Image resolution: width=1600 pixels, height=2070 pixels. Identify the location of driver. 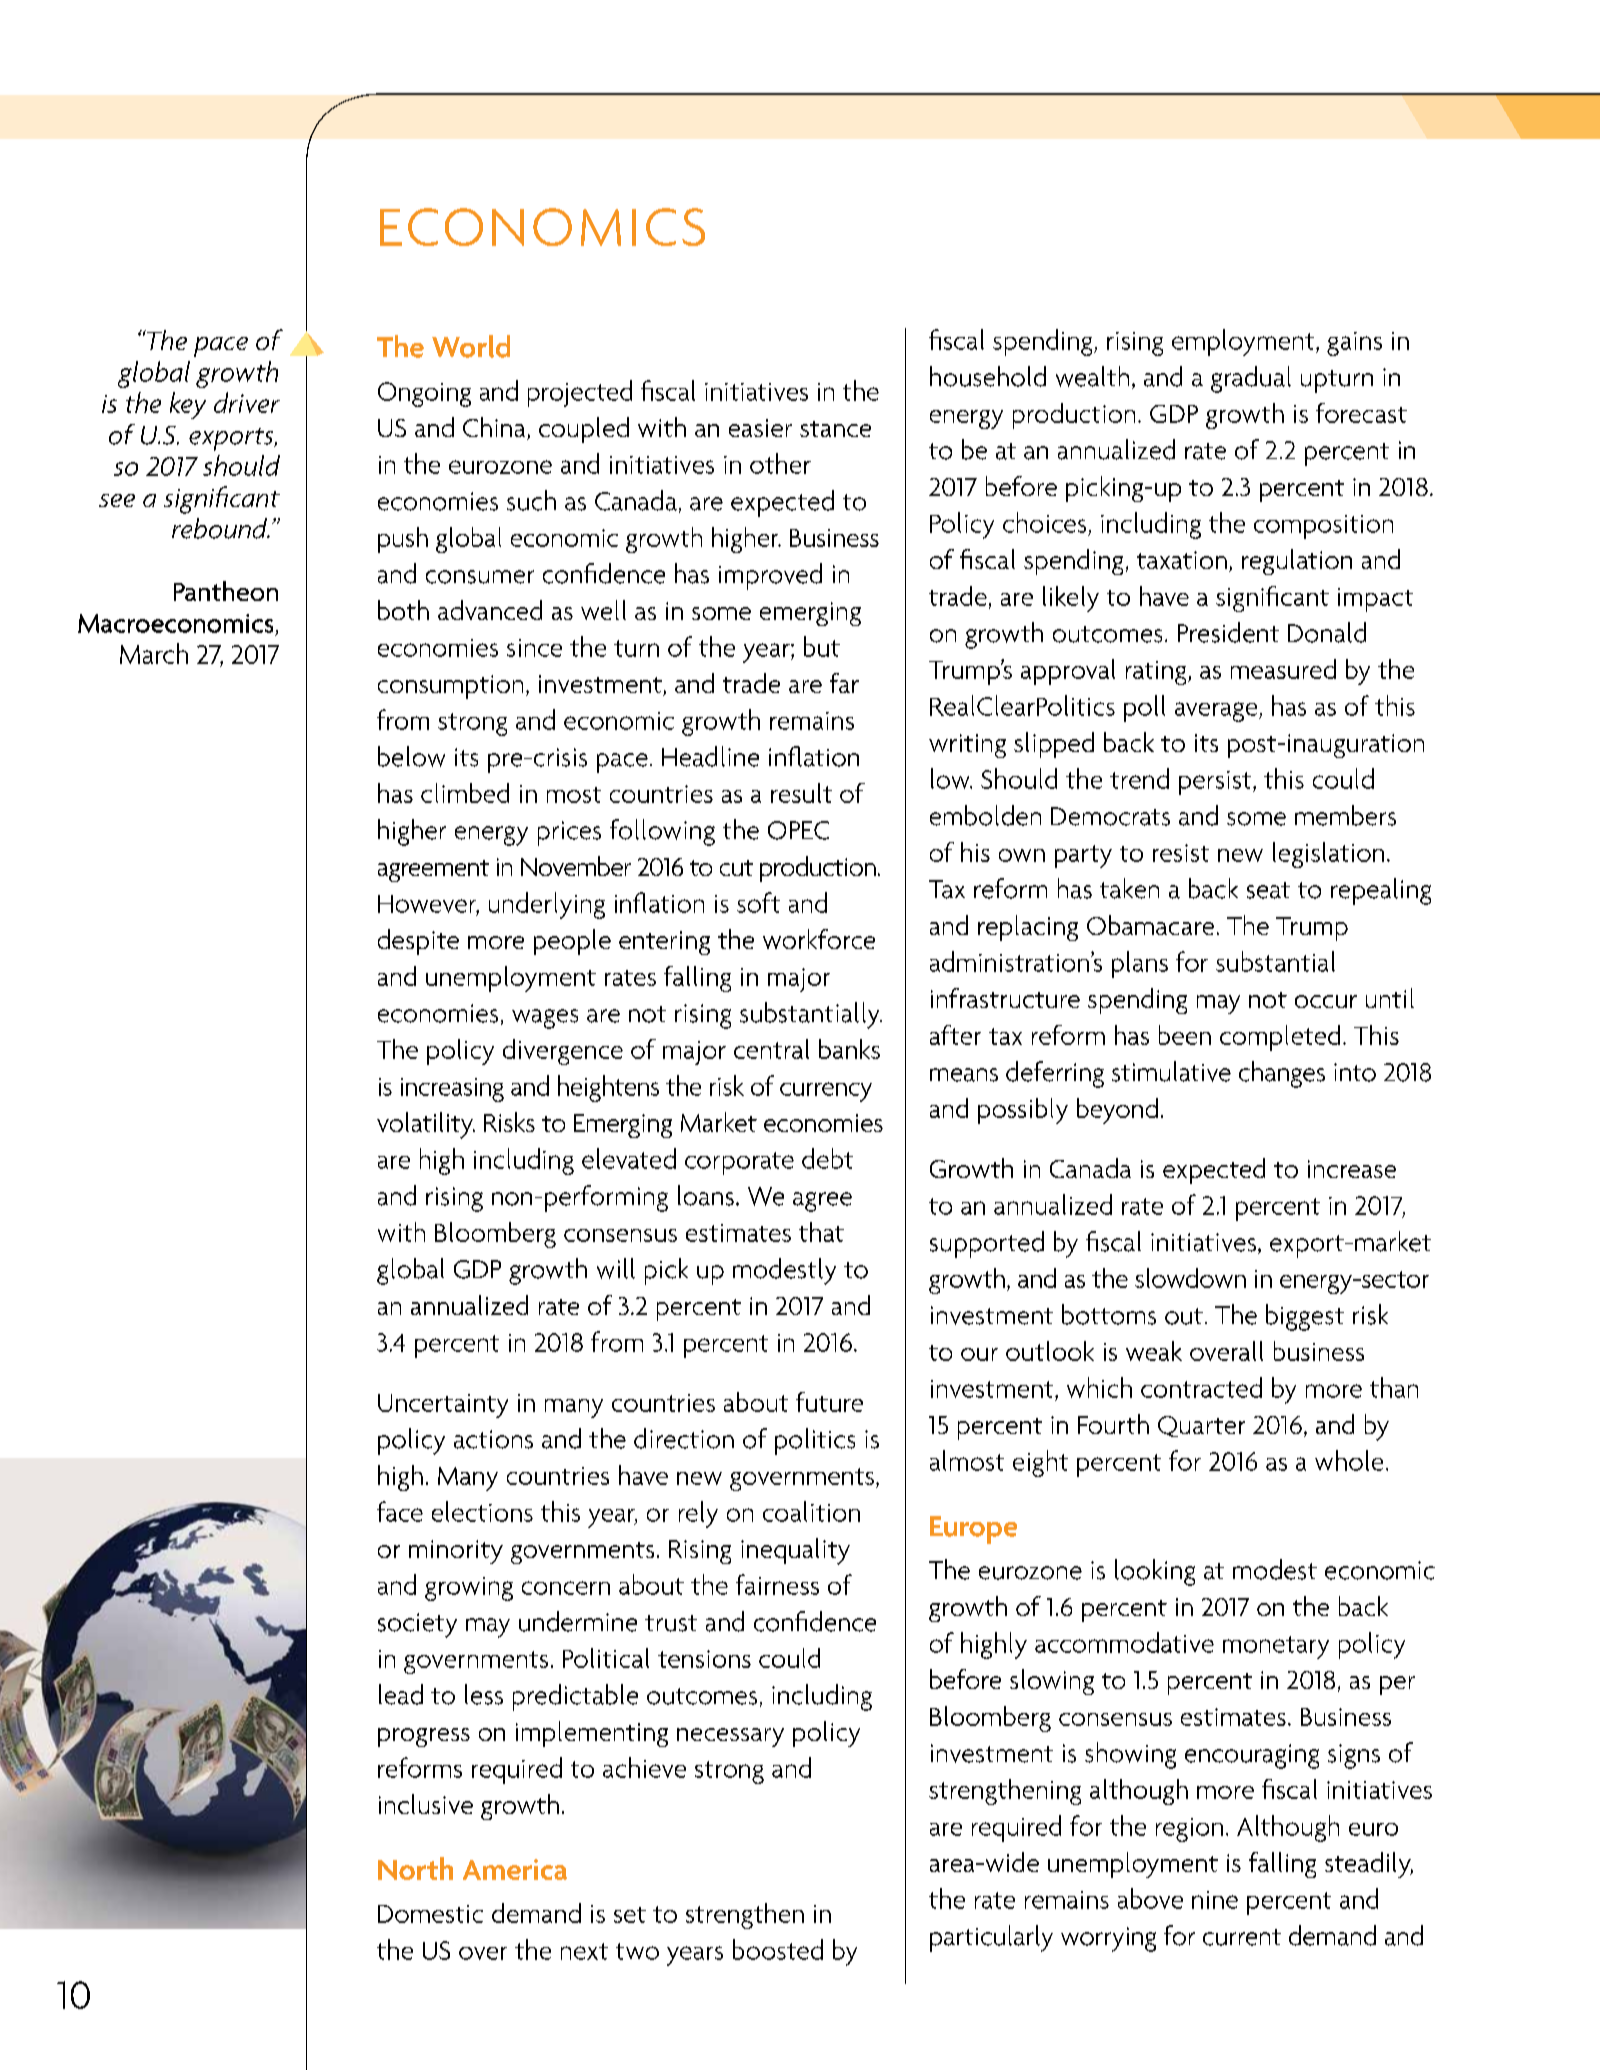
(247, 402).
